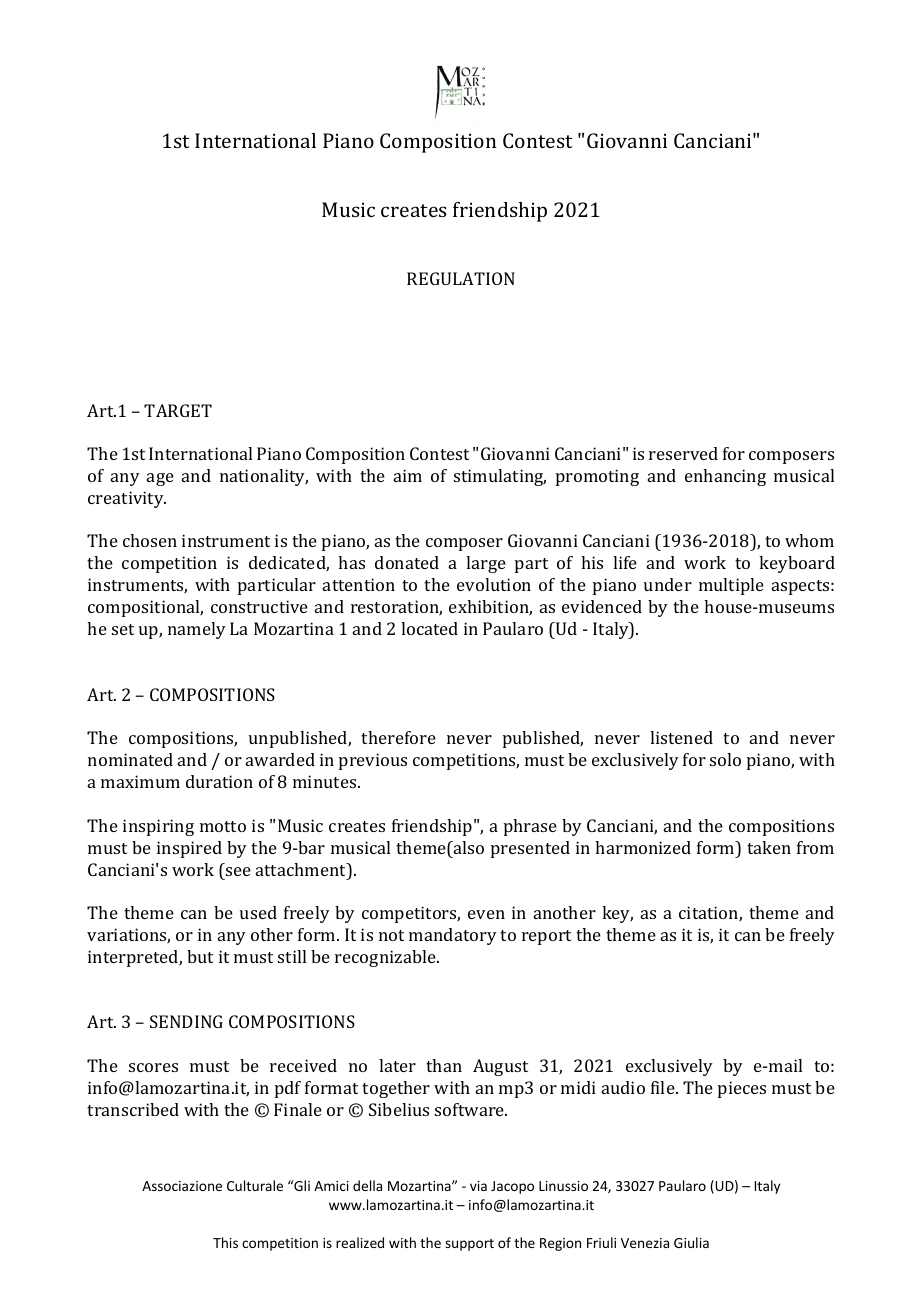 The image size is (924, 1308). What do you see at coordinates (398, 737) in the document?
I see `therefore` at bounding box center [398, 737].
